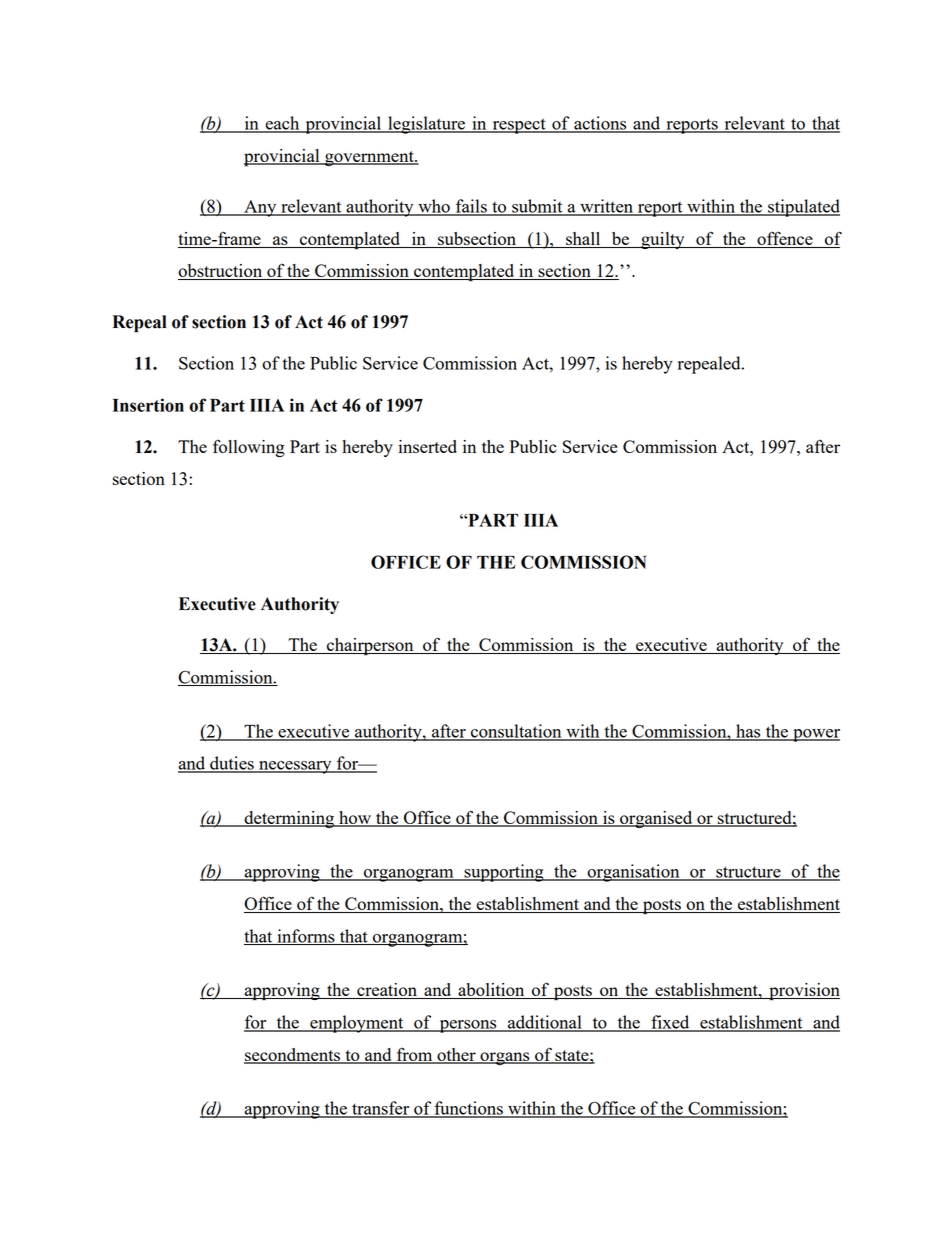 This document has height=1233, width=952. I want to click on employment, so click(357, 1024).
